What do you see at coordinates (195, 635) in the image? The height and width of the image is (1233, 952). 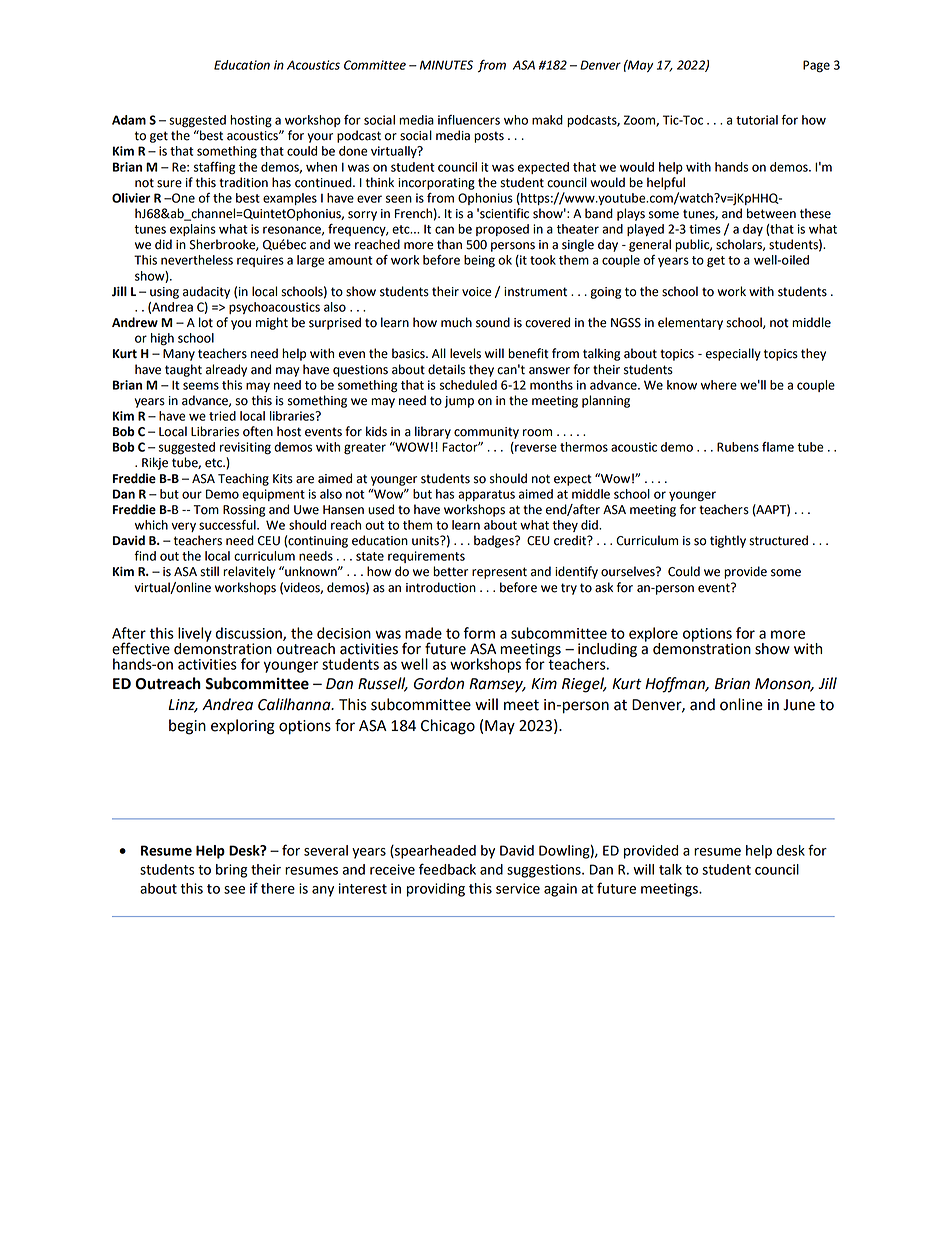 I see `lively` at bounding box center [195, 635].
